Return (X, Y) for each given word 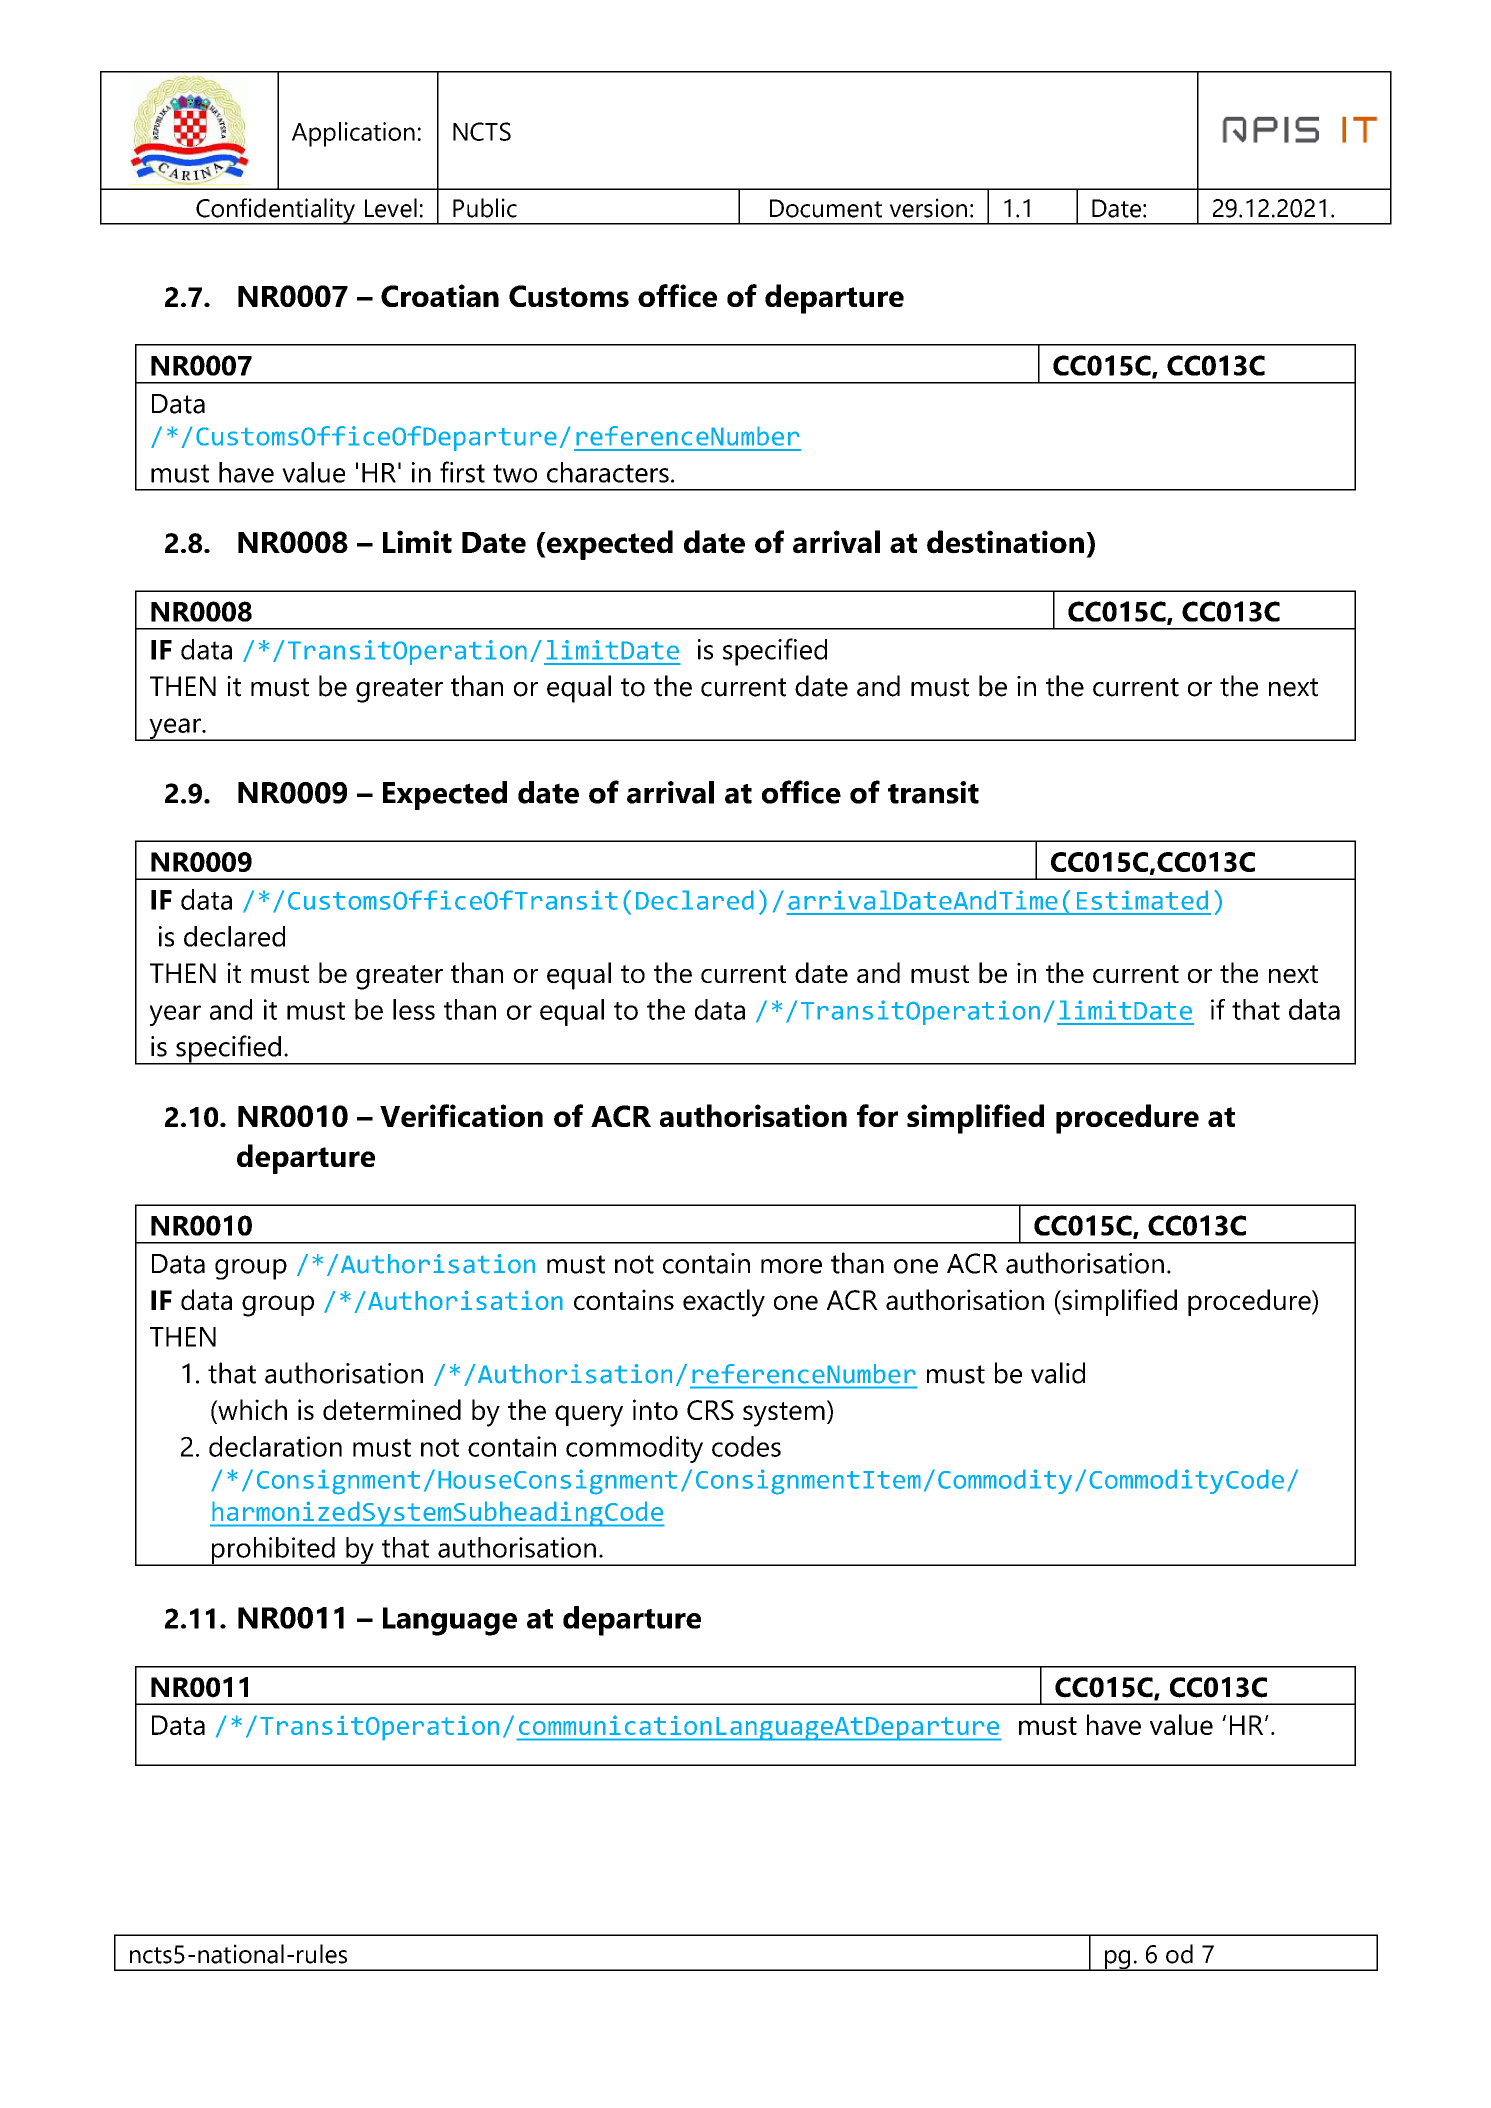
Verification (461, 1115)
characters (608, 472)
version (928, 208)
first (462, 472)
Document (826, 208)
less (414, 1009)
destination (1005, 542)
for (877, 1115)
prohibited (273, 1551)
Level (391, 208)
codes (746, 1446)
